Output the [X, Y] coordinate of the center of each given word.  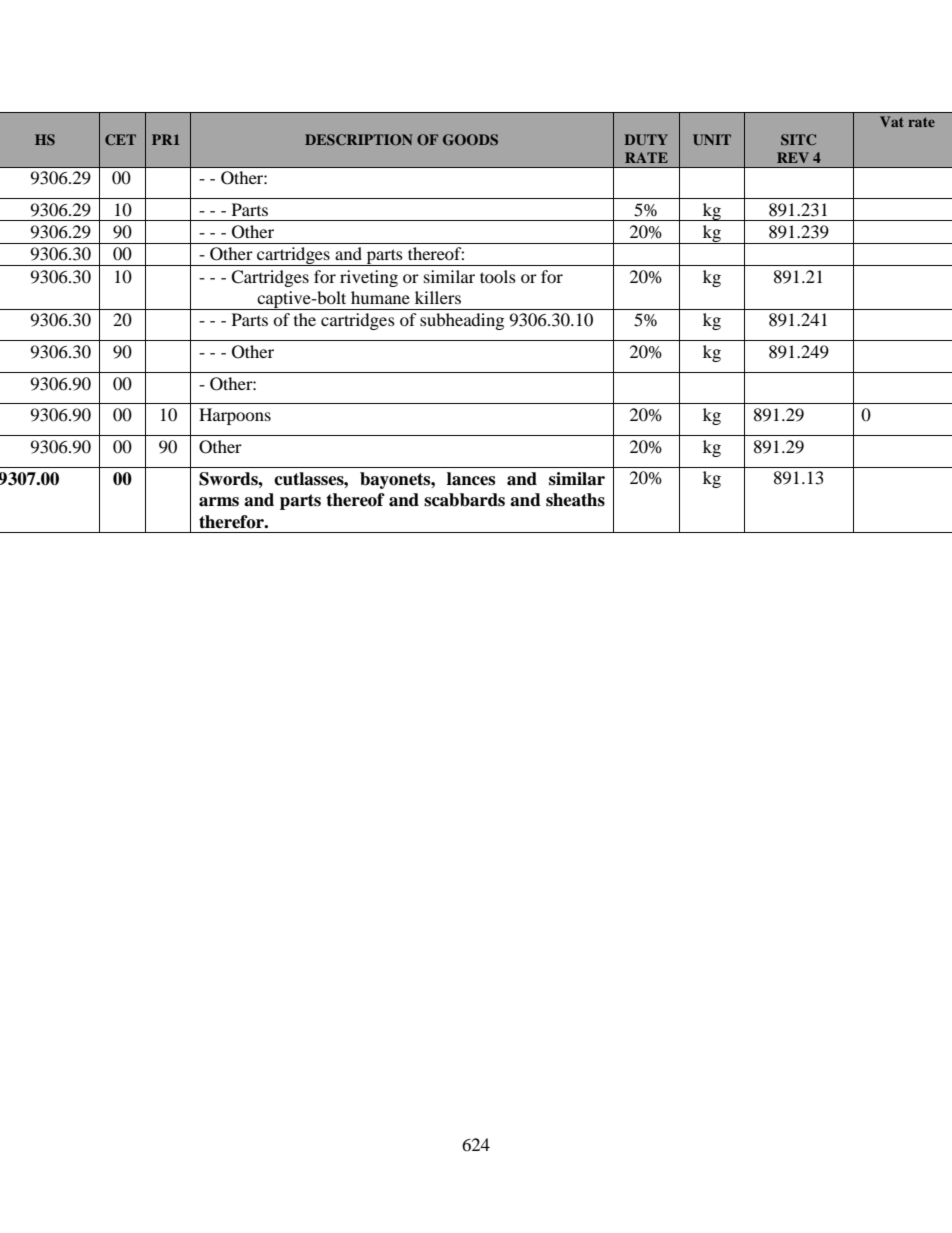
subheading [462, 321]
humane [380, 297]
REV [793, 157]
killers [438, 297]
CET [120, 139]
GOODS [470, 140]
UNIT [712, 139]
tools [498, 276]
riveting [369, 278]
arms [219, 502]
